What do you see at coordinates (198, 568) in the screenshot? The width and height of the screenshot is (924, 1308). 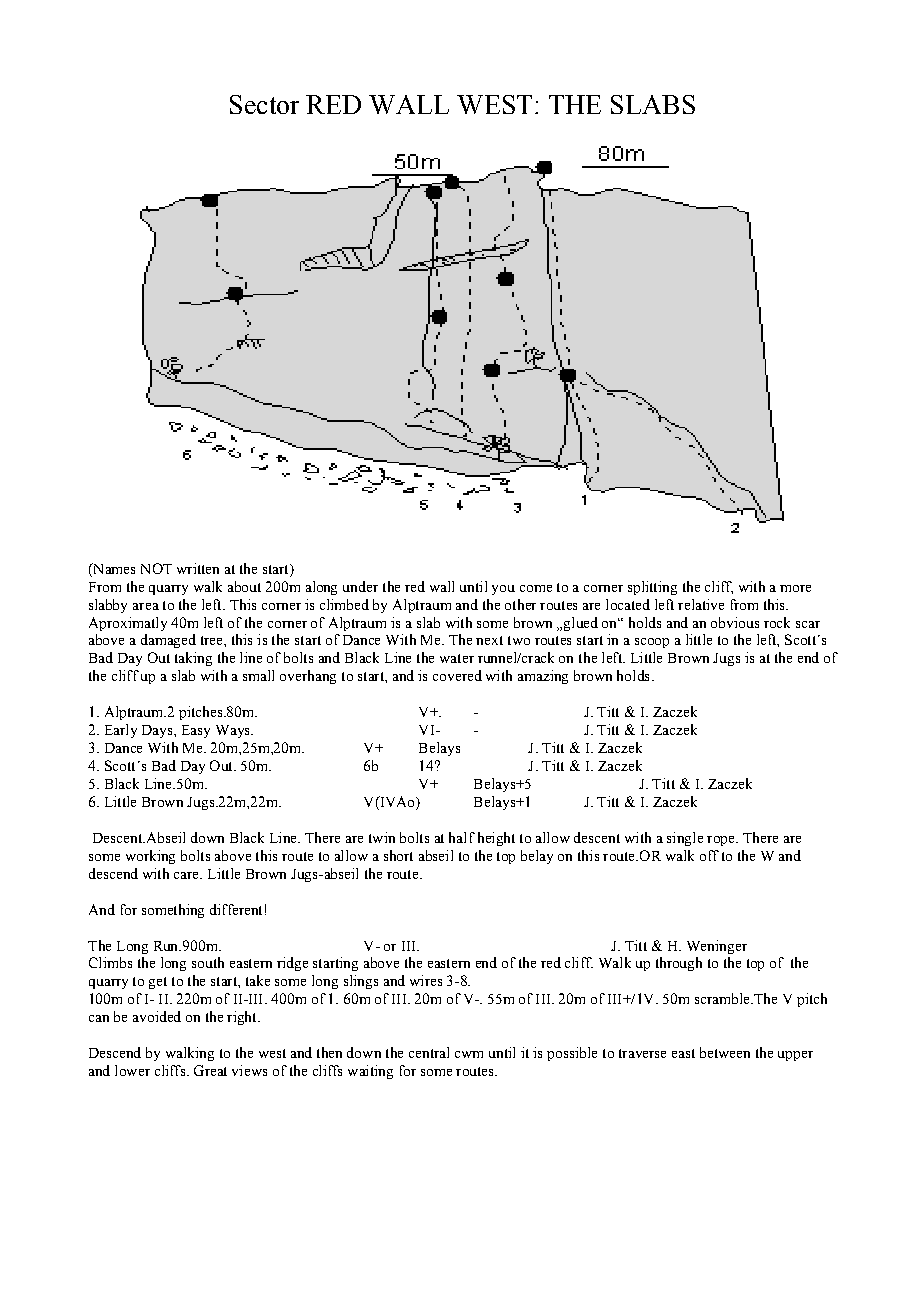 I see `written` at bounding box center [198, 568].
